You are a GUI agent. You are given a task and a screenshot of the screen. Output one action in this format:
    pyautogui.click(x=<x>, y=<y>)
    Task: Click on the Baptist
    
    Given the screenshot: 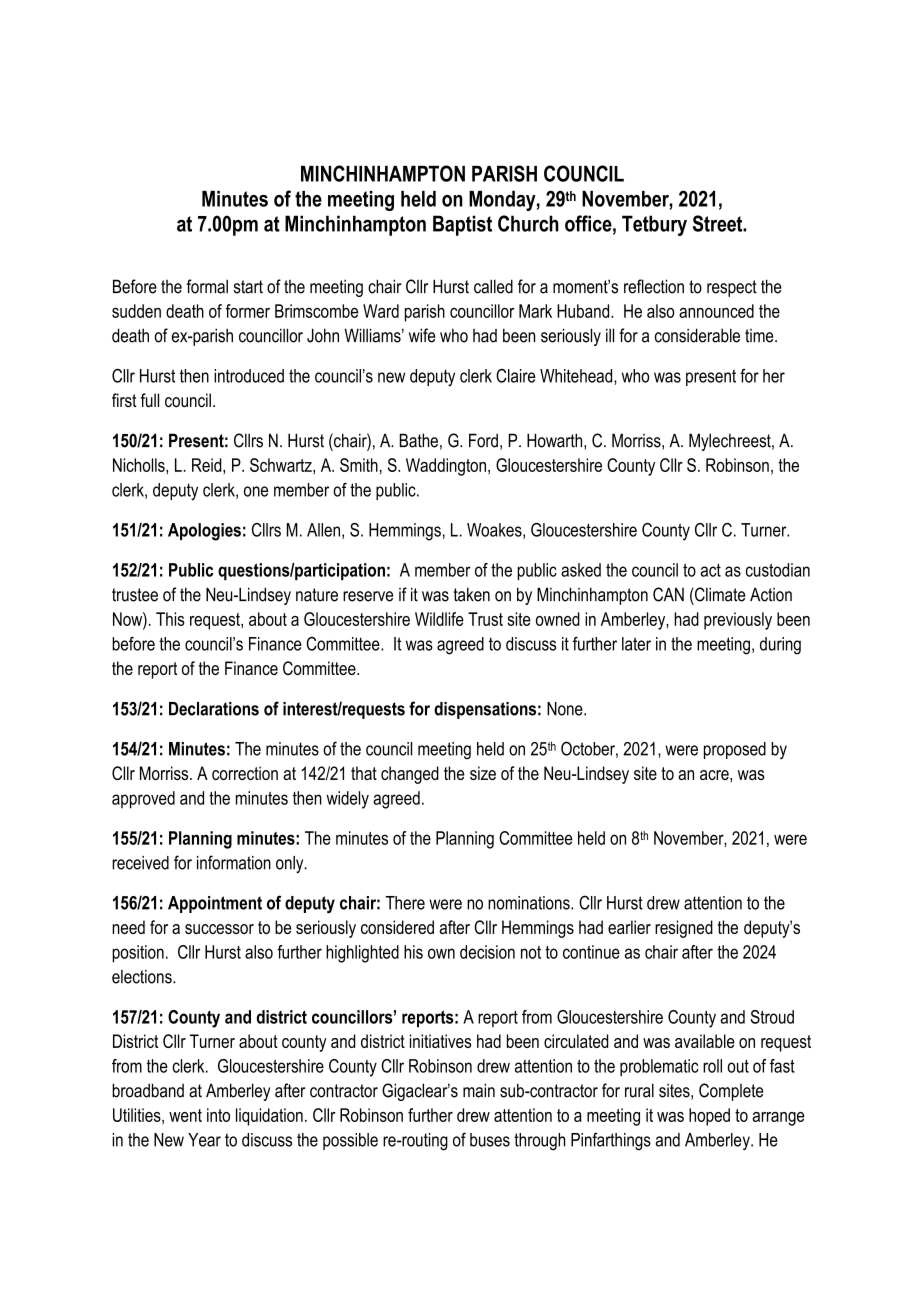 What is the action you would take?
    pyautogui.click(x=462, y=225)
